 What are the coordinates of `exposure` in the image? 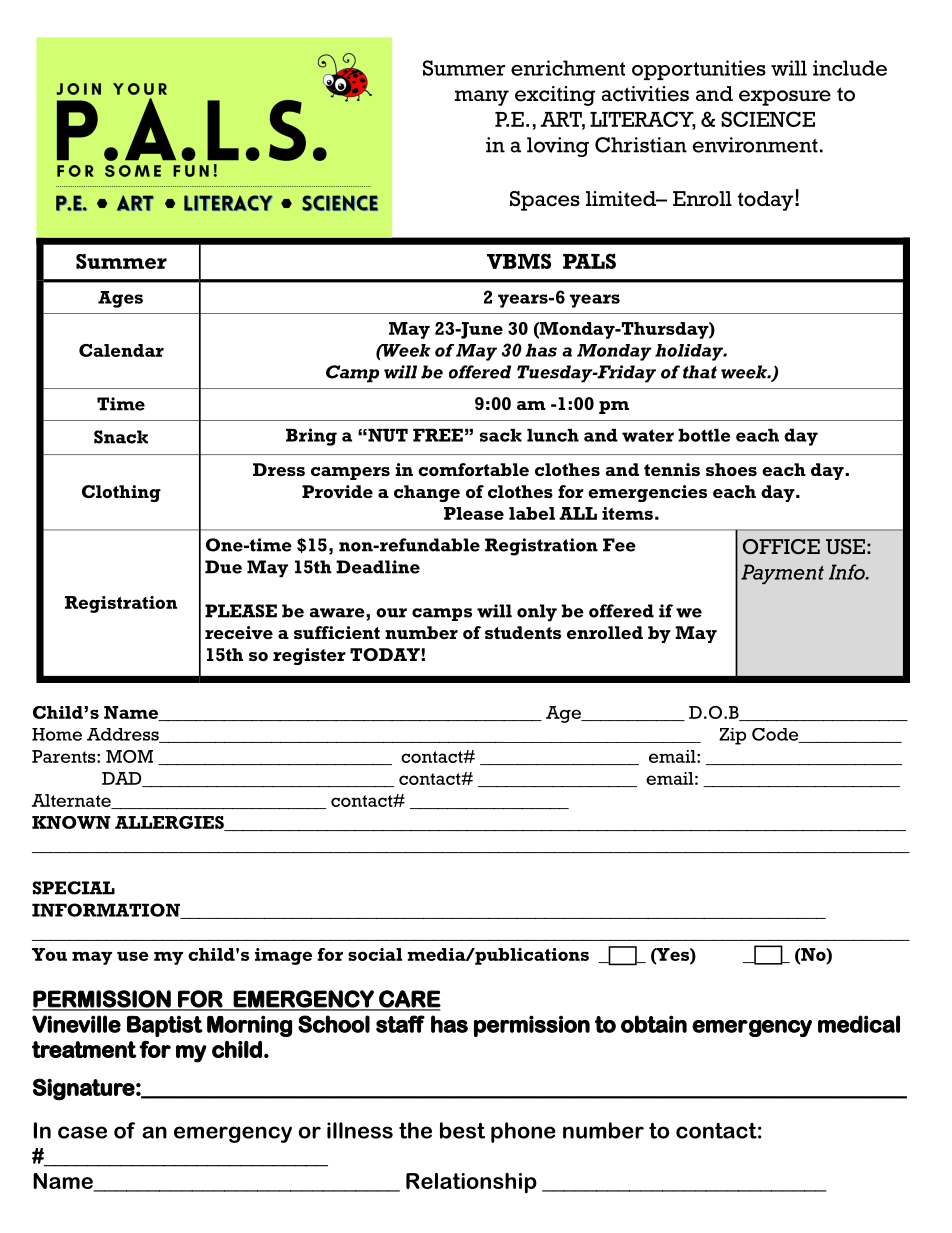 It's located at (785, 98).
